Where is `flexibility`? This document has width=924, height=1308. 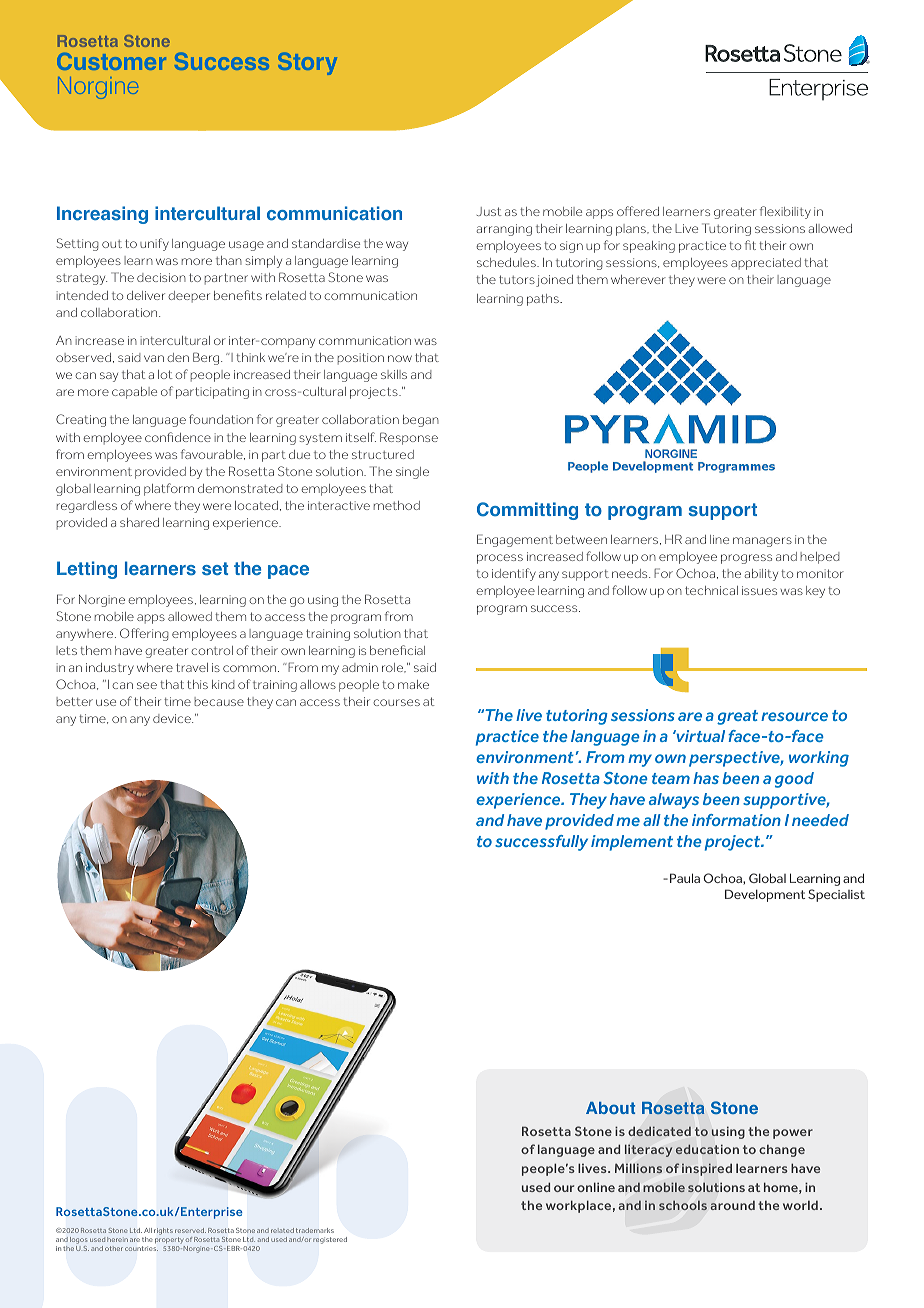
flexibility is located at coordinates (785, 212).
